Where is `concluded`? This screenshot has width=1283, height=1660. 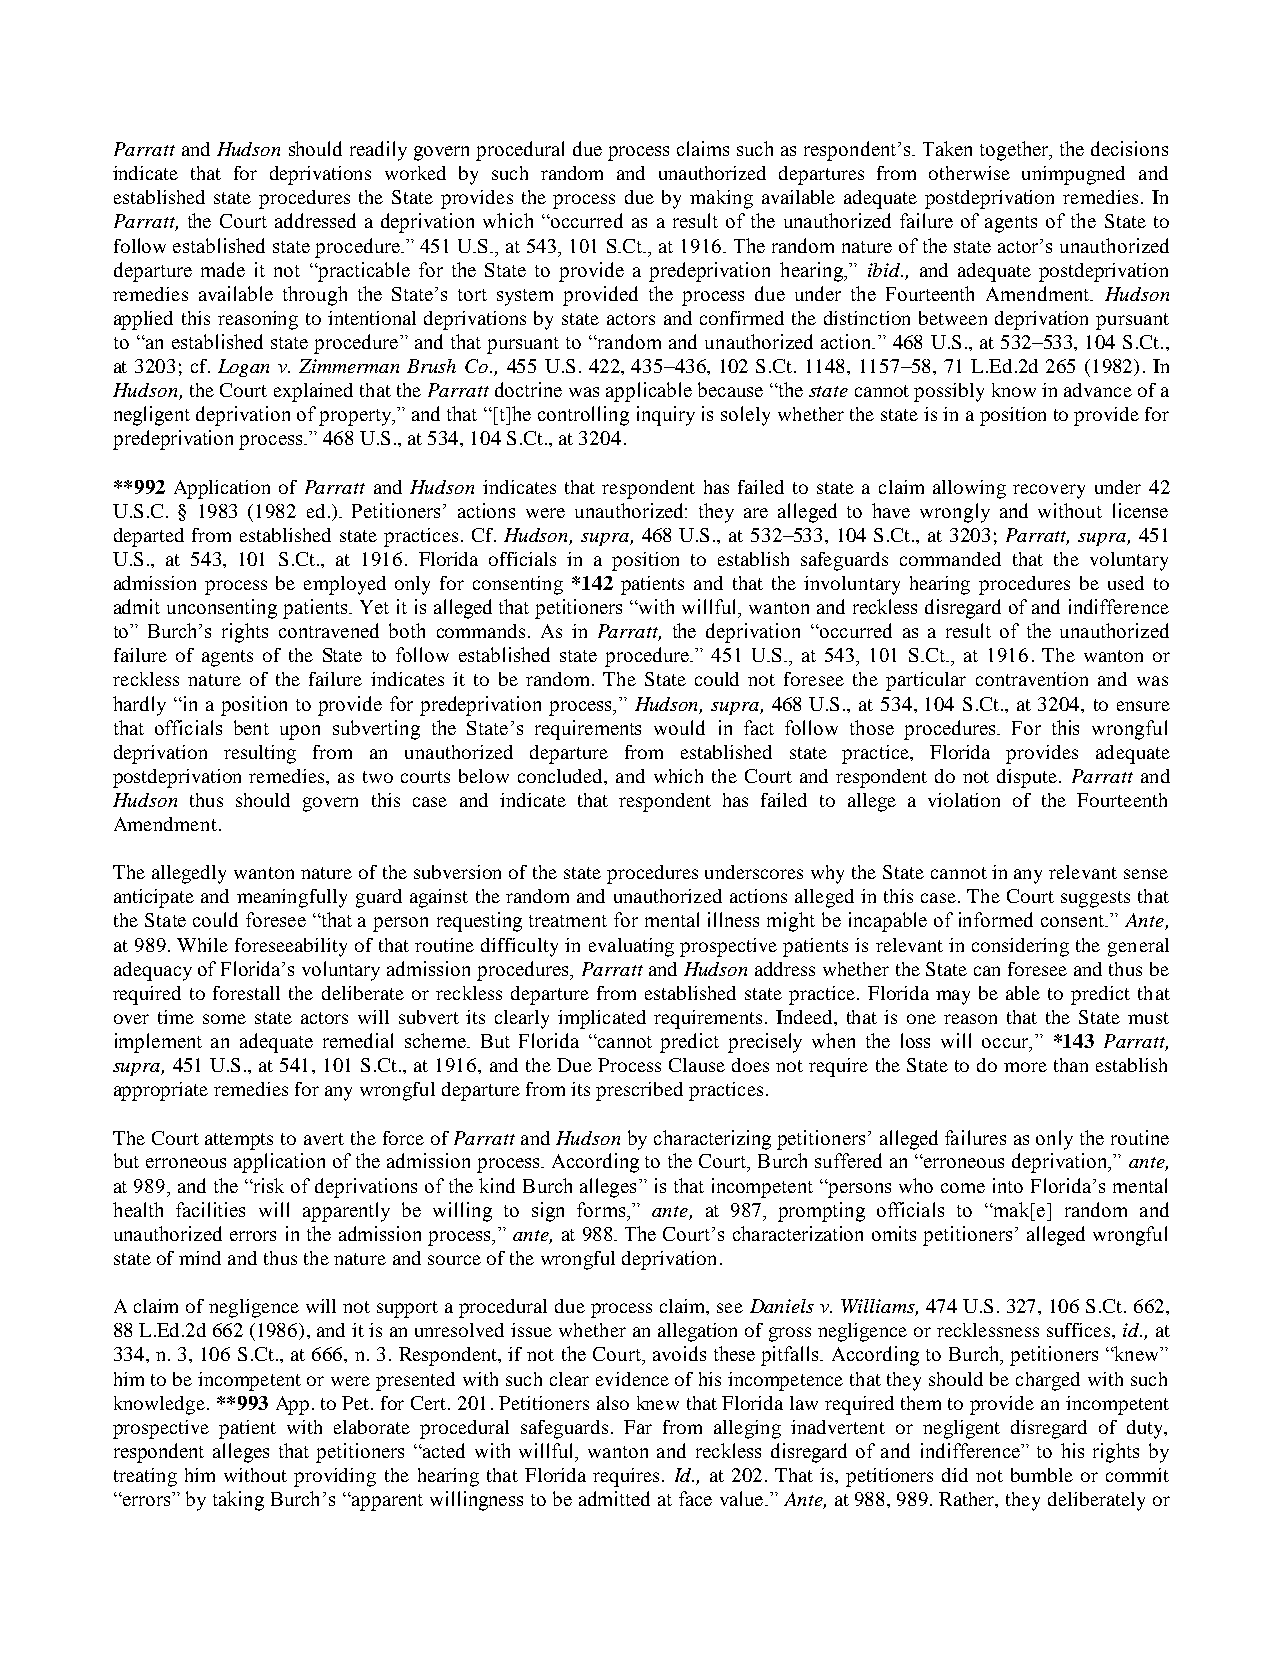
concluded is located at coordinates (562, 777).
